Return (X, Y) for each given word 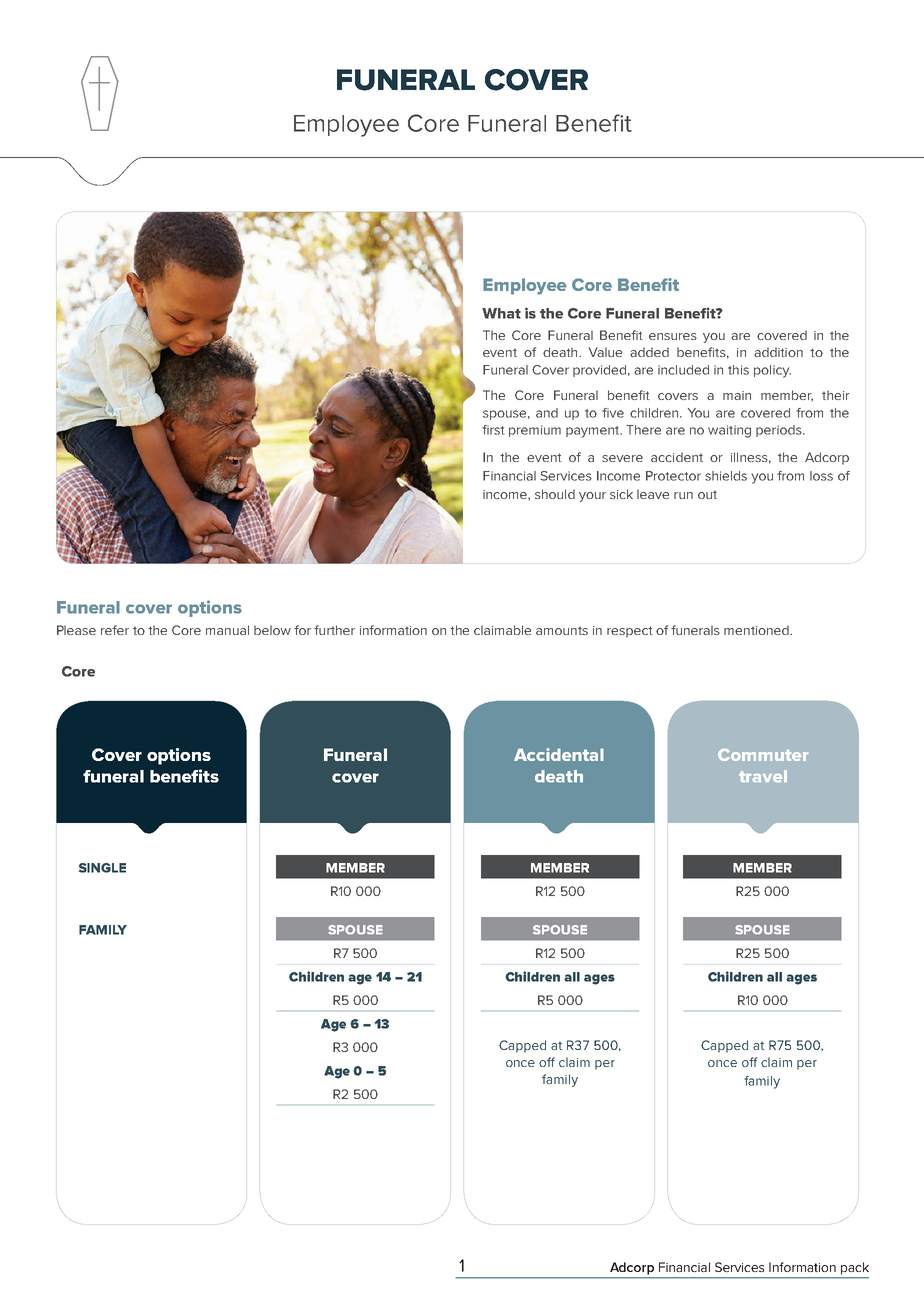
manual (227, 630)
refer (115, 630)
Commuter (763, 755)
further (334, 630)
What (501, 313)
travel (763, 776)
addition (778, 352)
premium (535, 431)
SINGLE (102, 868)
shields (726, 476)
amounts (562, 630)
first (493, 430)
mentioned (757, 630)
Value (605, 352)
